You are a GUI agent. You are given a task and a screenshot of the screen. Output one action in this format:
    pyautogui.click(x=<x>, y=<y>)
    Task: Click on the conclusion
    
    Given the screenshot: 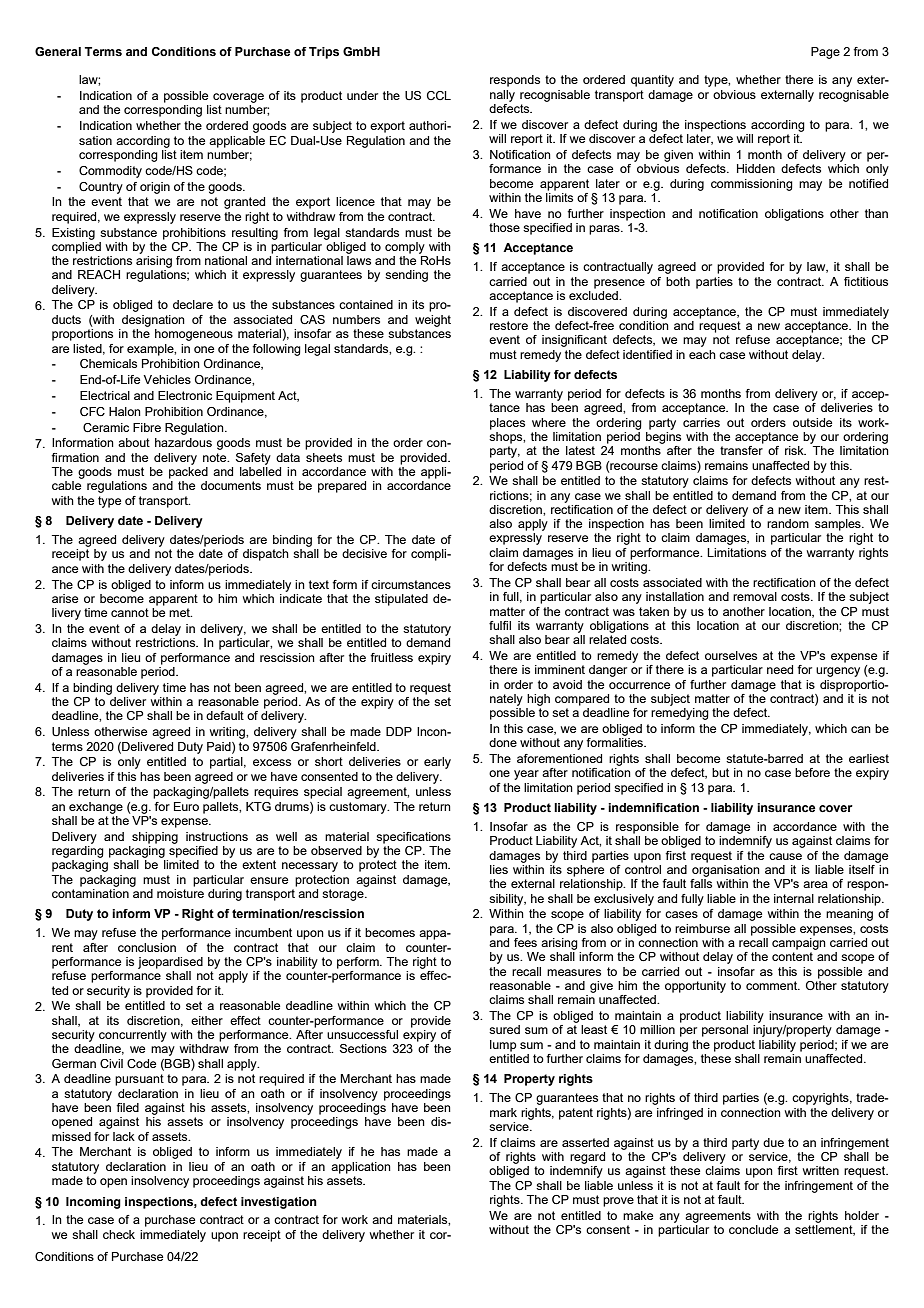 What is the action you would take?
    pyautogui.click(x=147, y=947)
